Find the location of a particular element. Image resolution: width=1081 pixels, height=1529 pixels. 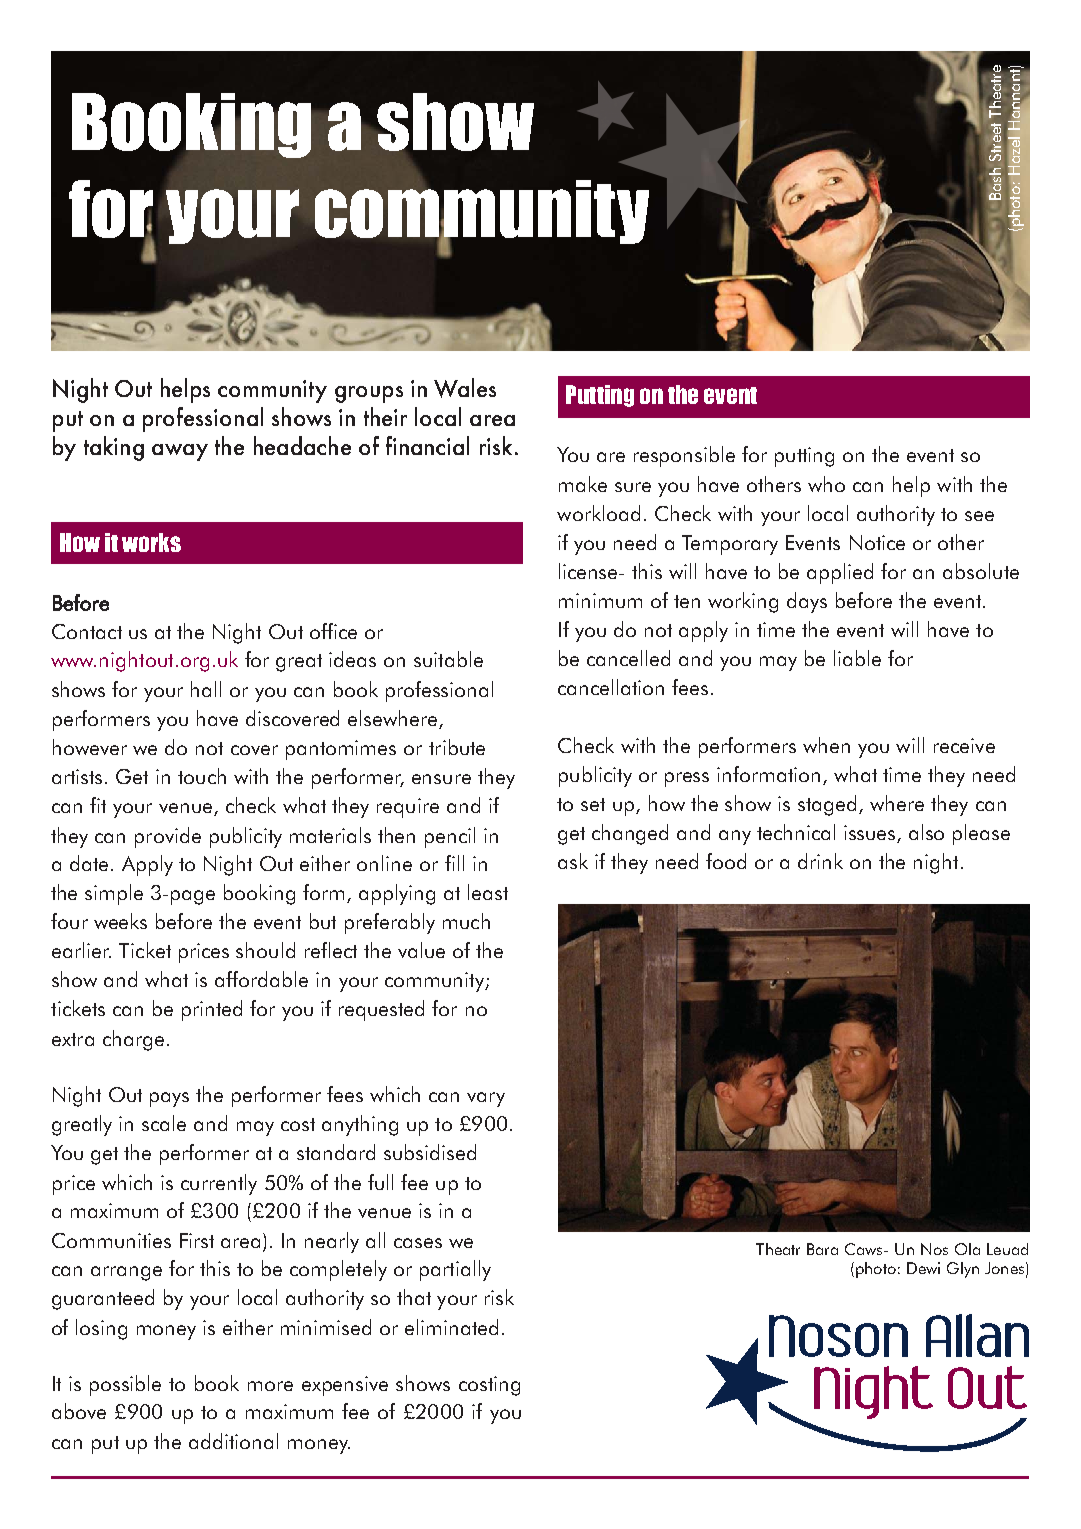

least is located at coordinates (488, 892).
